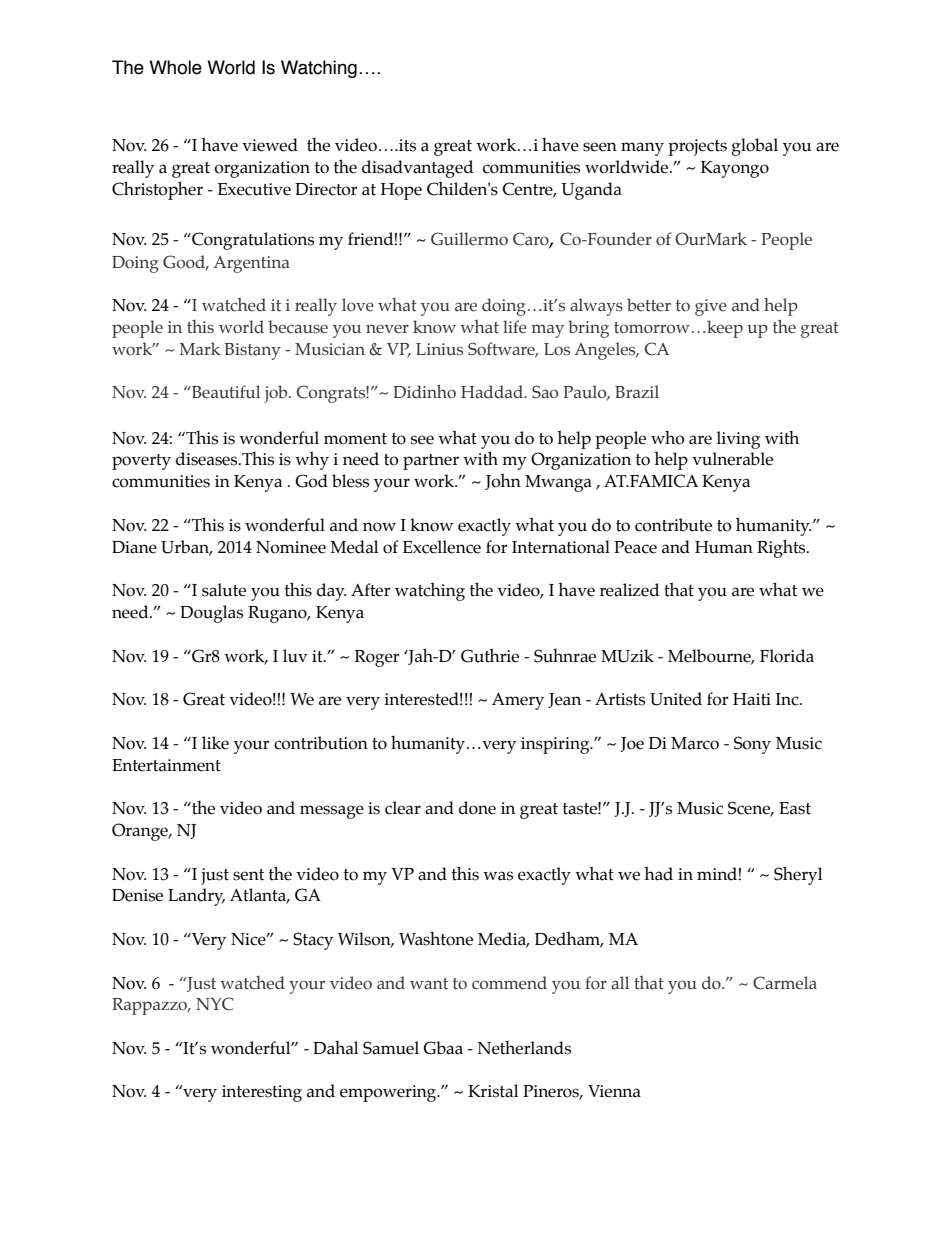 The image size is (952, 1233). I want to click on interesting, so click(262, 1093).
